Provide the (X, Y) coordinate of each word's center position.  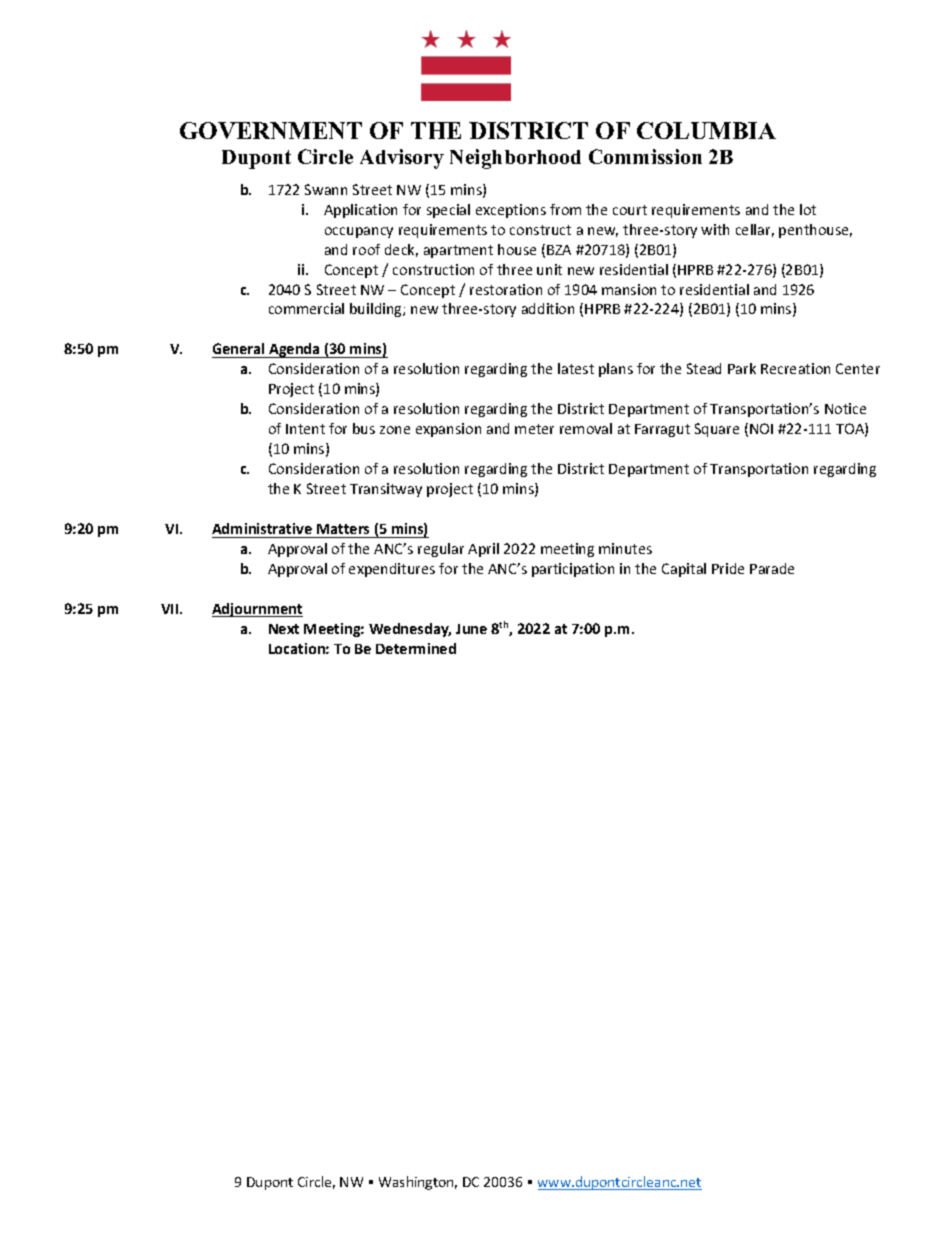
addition (548, 308)
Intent (305, 429)
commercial (306, 308)
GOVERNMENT (271, 130)
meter (534, 429)
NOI (761, 428)
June (471, 629)
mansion (629, 289)
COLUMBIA (706, 130)
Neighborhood (515, 159)
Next (284, 629)
